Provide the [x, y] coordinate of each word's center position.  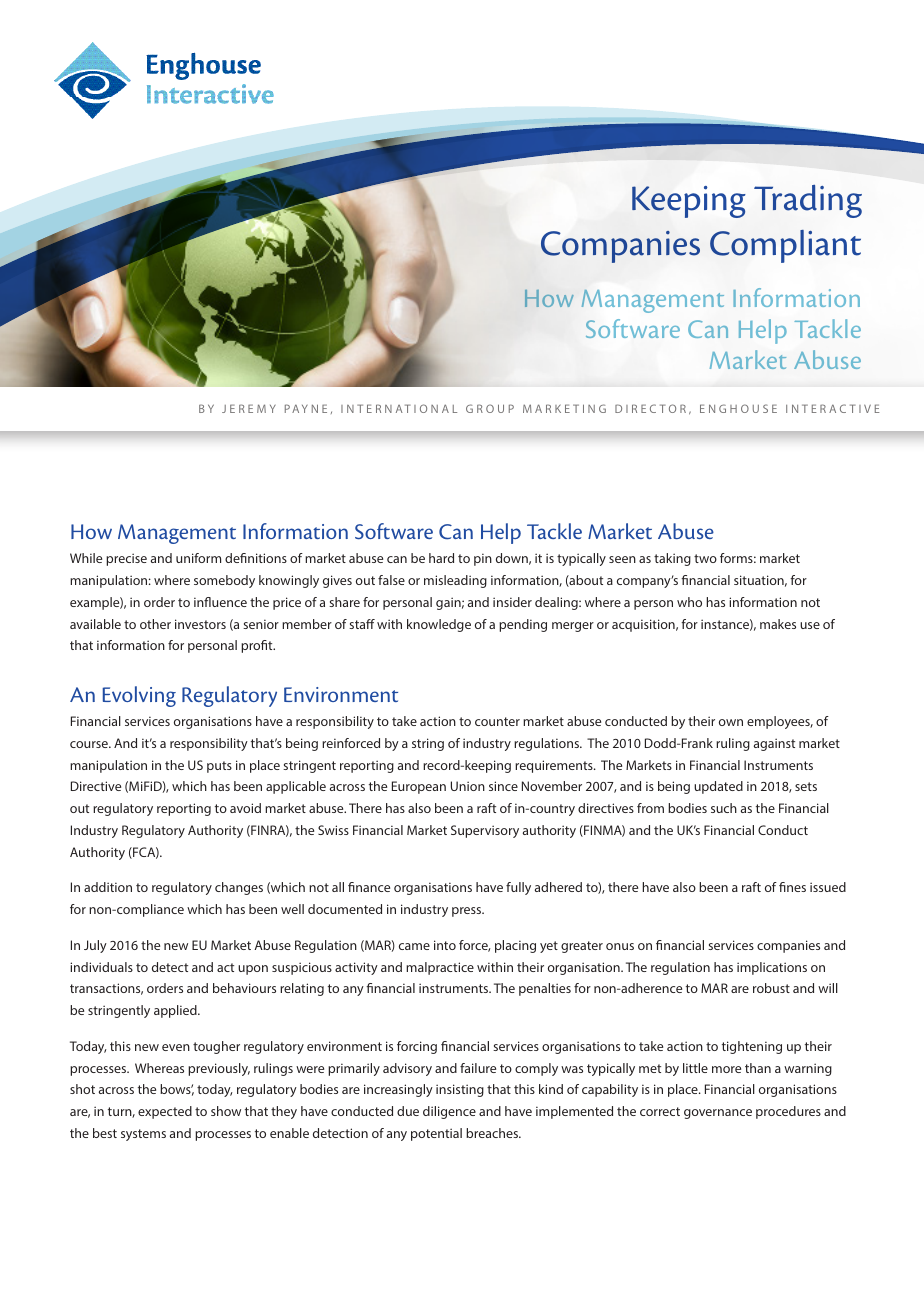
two [705, 558]
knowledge [439, 625]
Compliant [785, 246]
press [468, 912]
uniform [198, 558]
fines [792, 887]
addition [108, 887]
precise [126, 559]
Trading [808, 201]
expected [165, 1112]
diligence [449, 1112]
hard [441, 558]
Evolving [139, 696]
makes [778, 624]
